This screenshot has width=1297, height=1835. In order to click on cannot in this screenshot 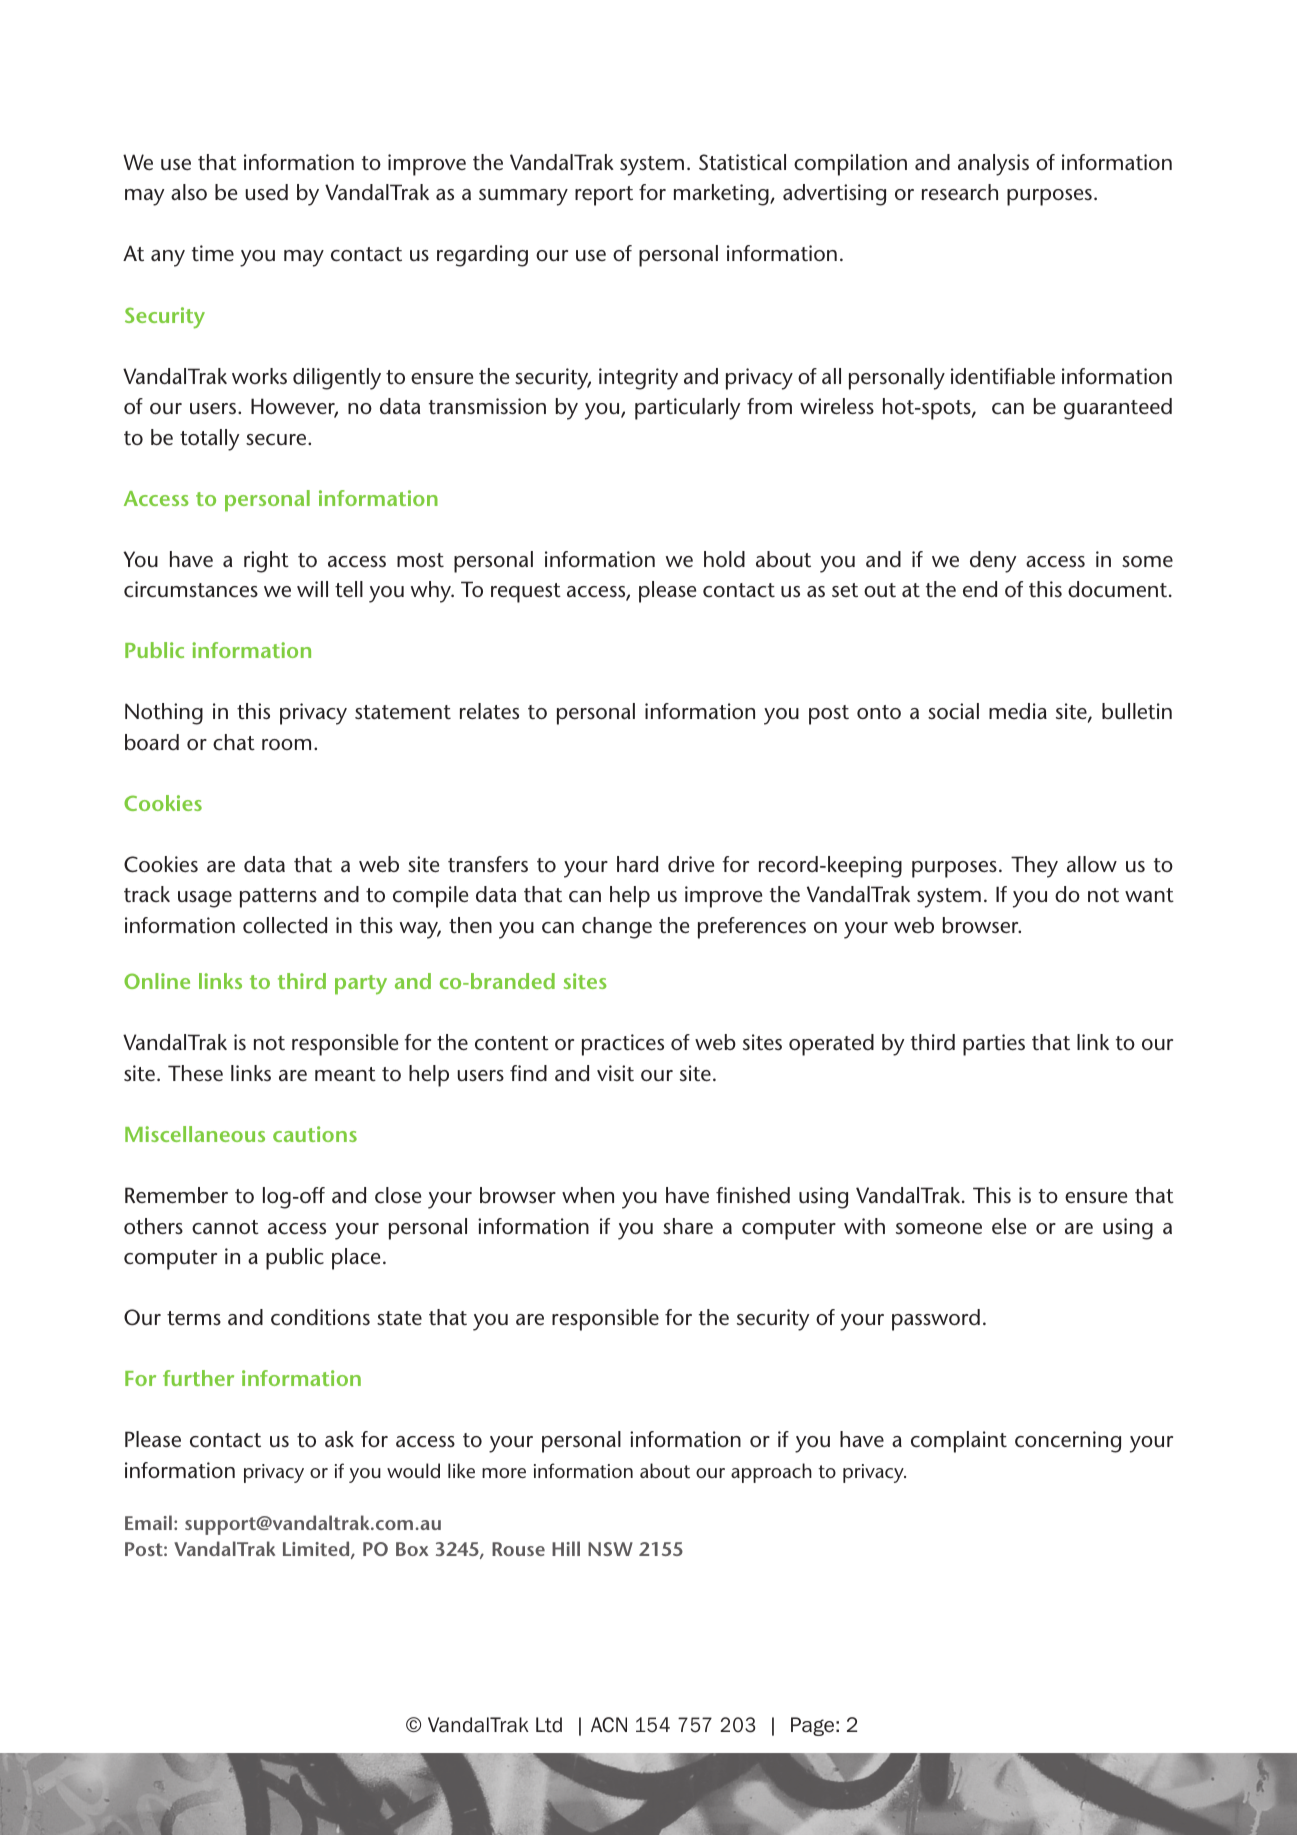, I will do `click(225, 1227)`.
